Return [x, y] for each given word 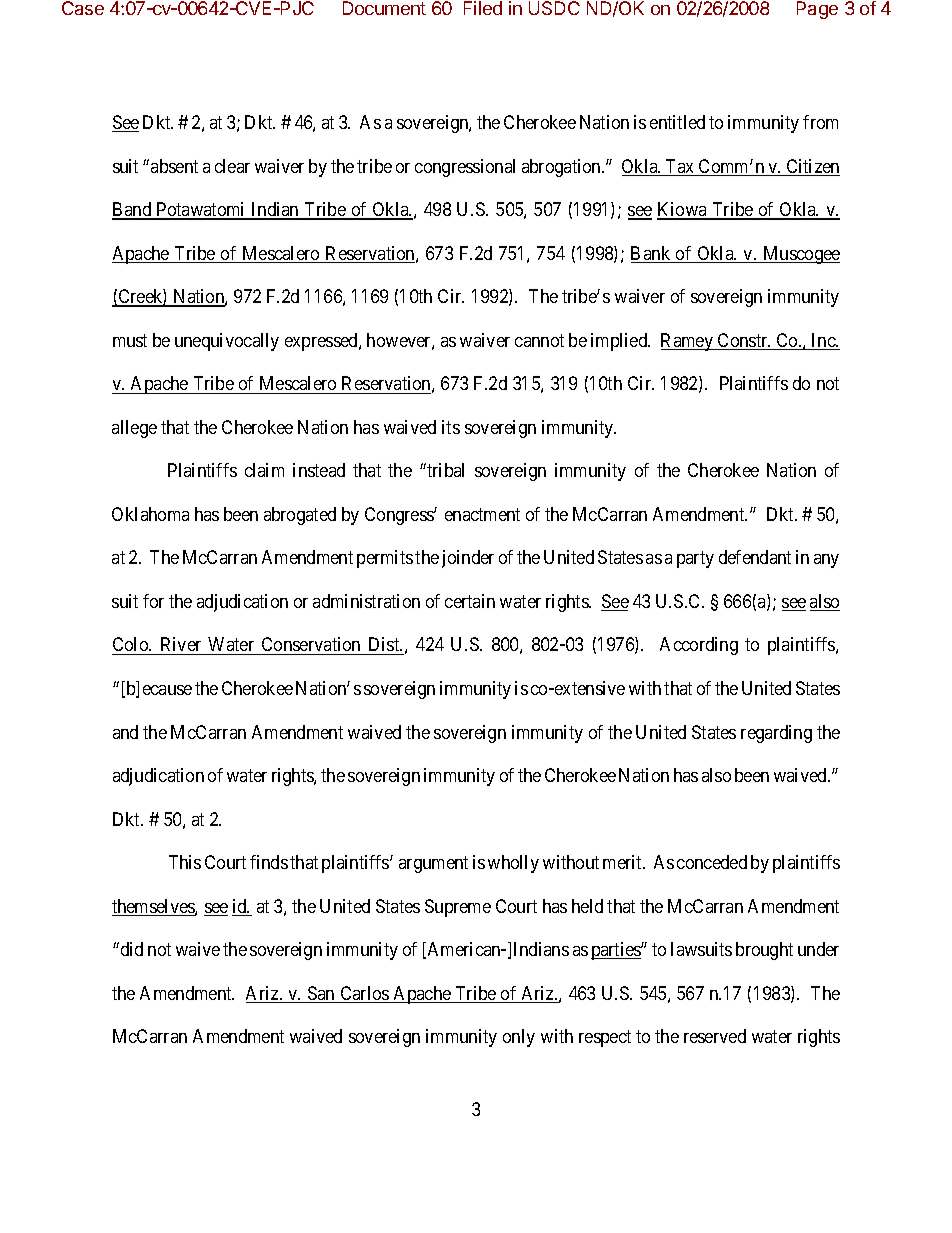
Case [83, 8]
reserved [715, 1036]
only [519, 1038]
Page [817, 10]
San [322, 994]
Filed [483, 8]
